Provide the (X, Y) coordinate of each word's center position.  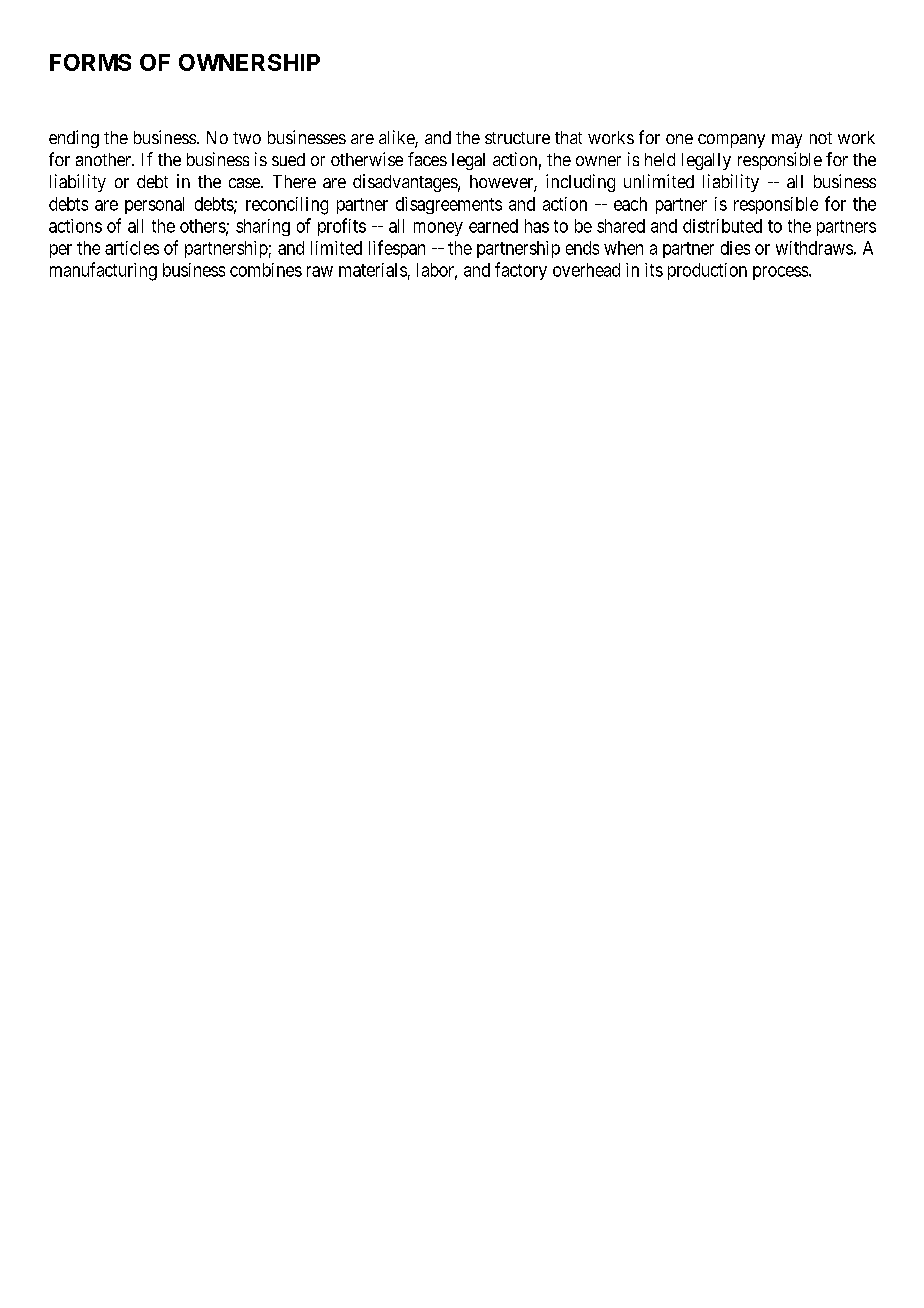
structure (517, 138)
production (707, 271)
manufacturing (103, 271)
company (731, 141)
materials (373, 270)
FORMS (90, 62)
